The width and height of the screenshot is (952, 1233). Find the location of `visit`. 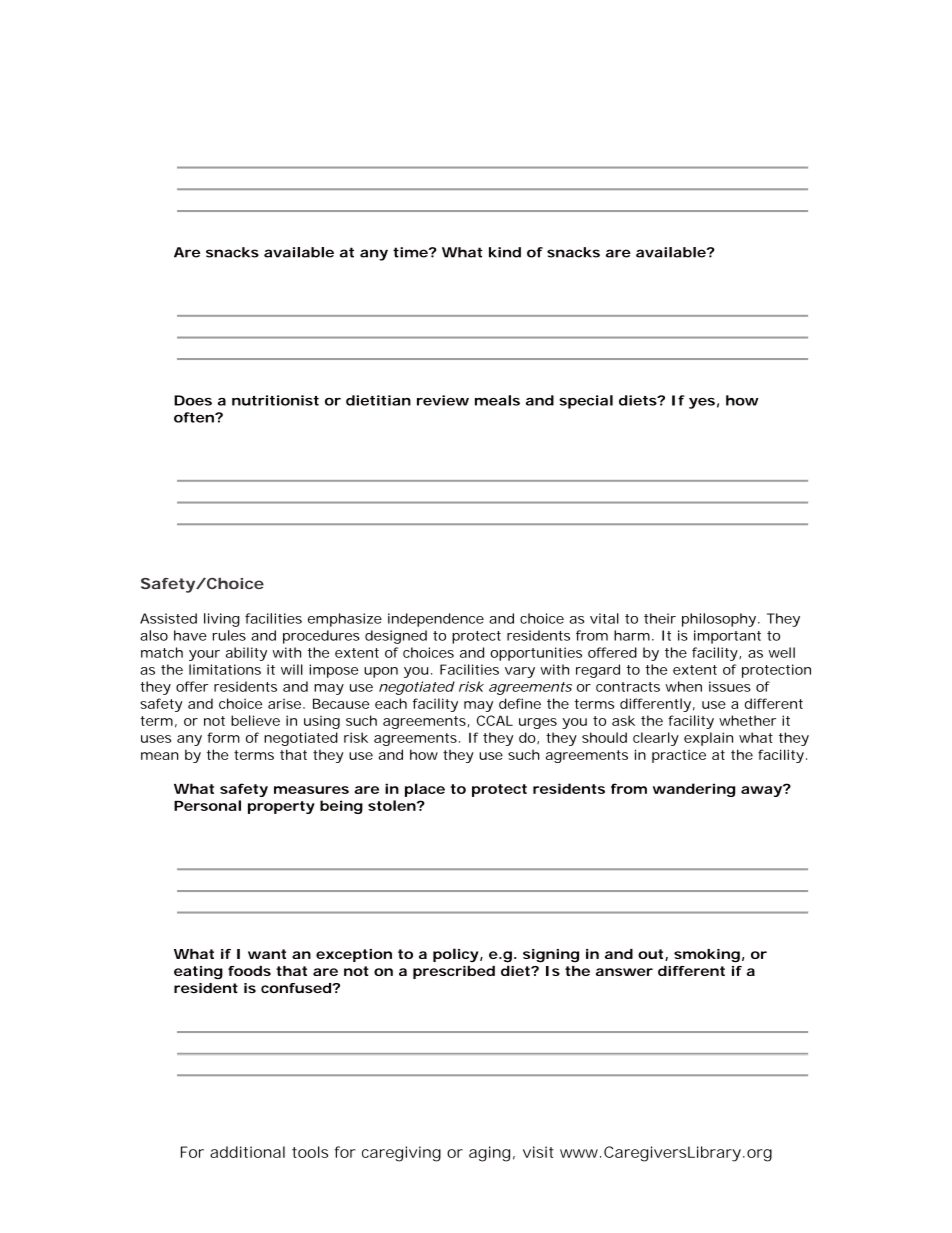

visit is located at coordinates (538, 1152).
